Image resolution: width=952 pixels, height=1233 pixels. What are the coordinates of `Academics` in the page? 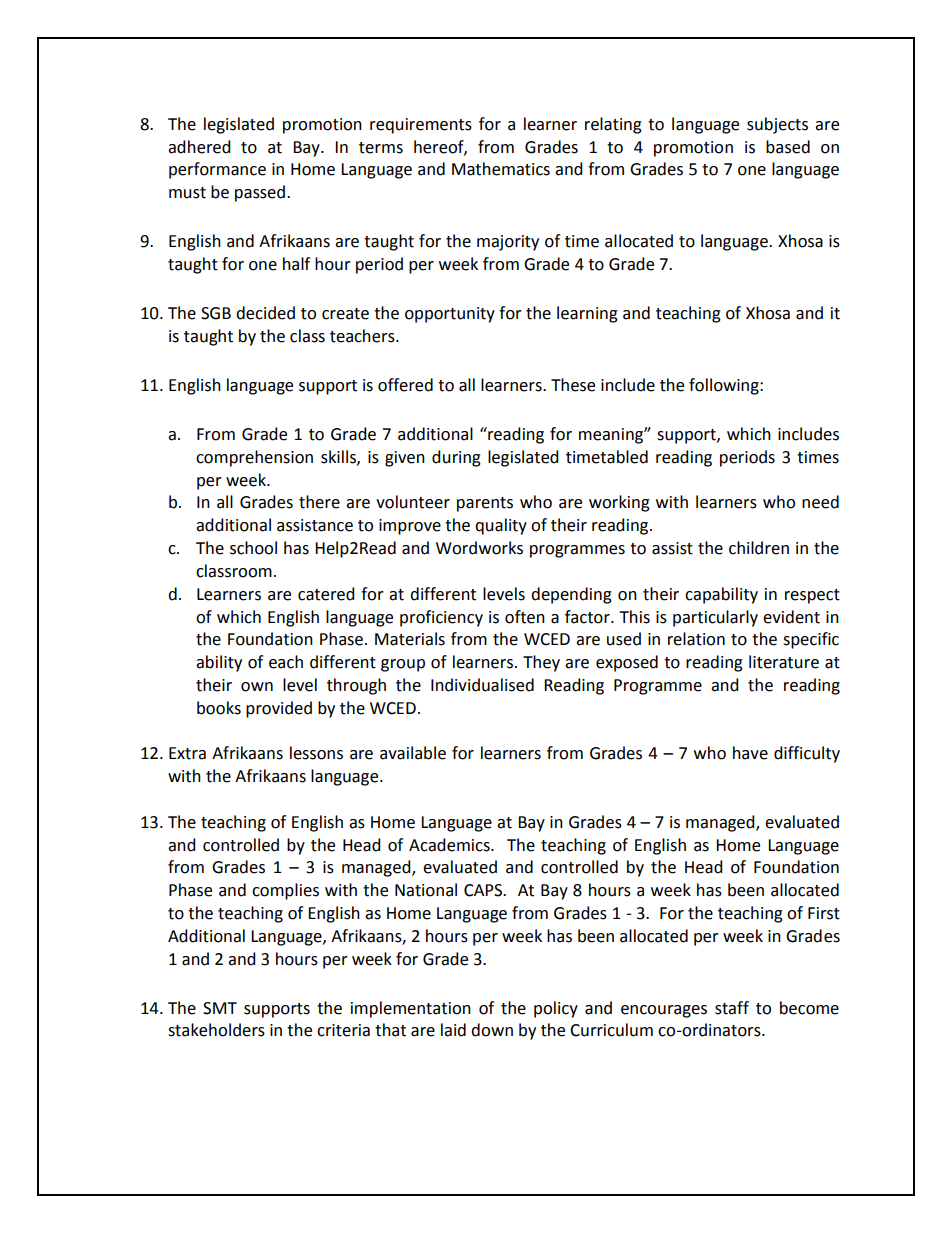 It's located at (450, 845).
